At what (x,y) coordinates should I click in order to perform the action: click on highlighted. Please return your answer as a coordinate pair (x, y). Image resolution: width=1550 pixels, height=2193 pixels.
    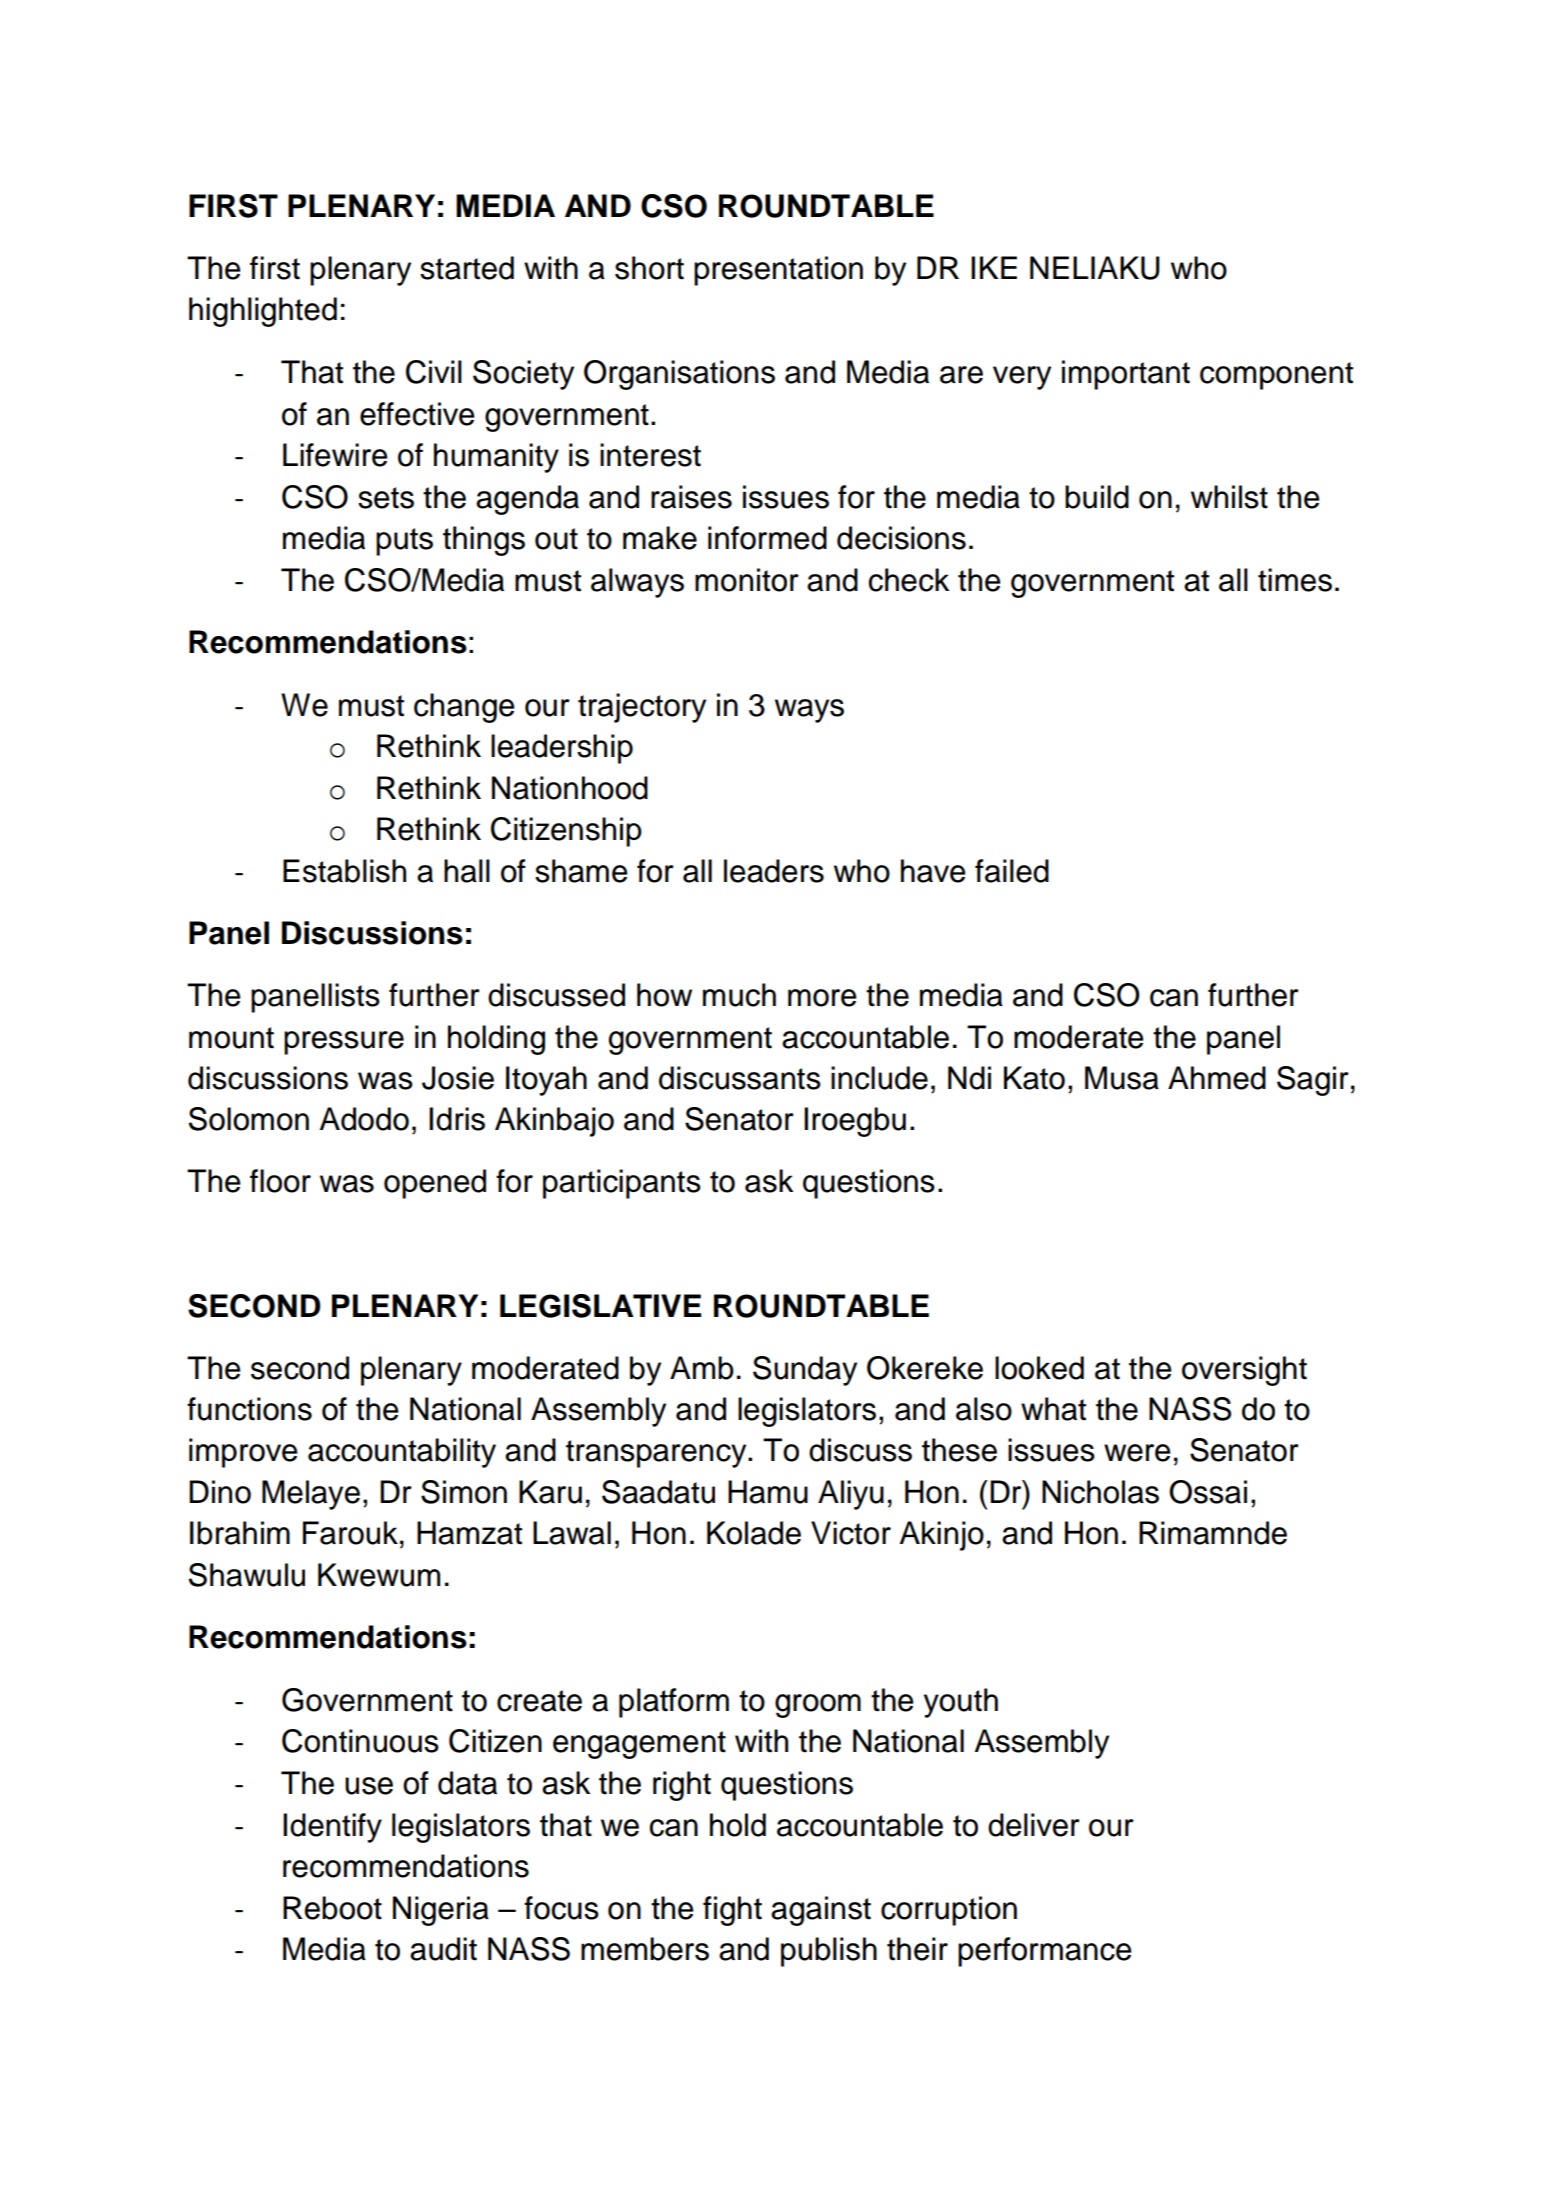
    Looking at the image, I should click on (263, 312).
